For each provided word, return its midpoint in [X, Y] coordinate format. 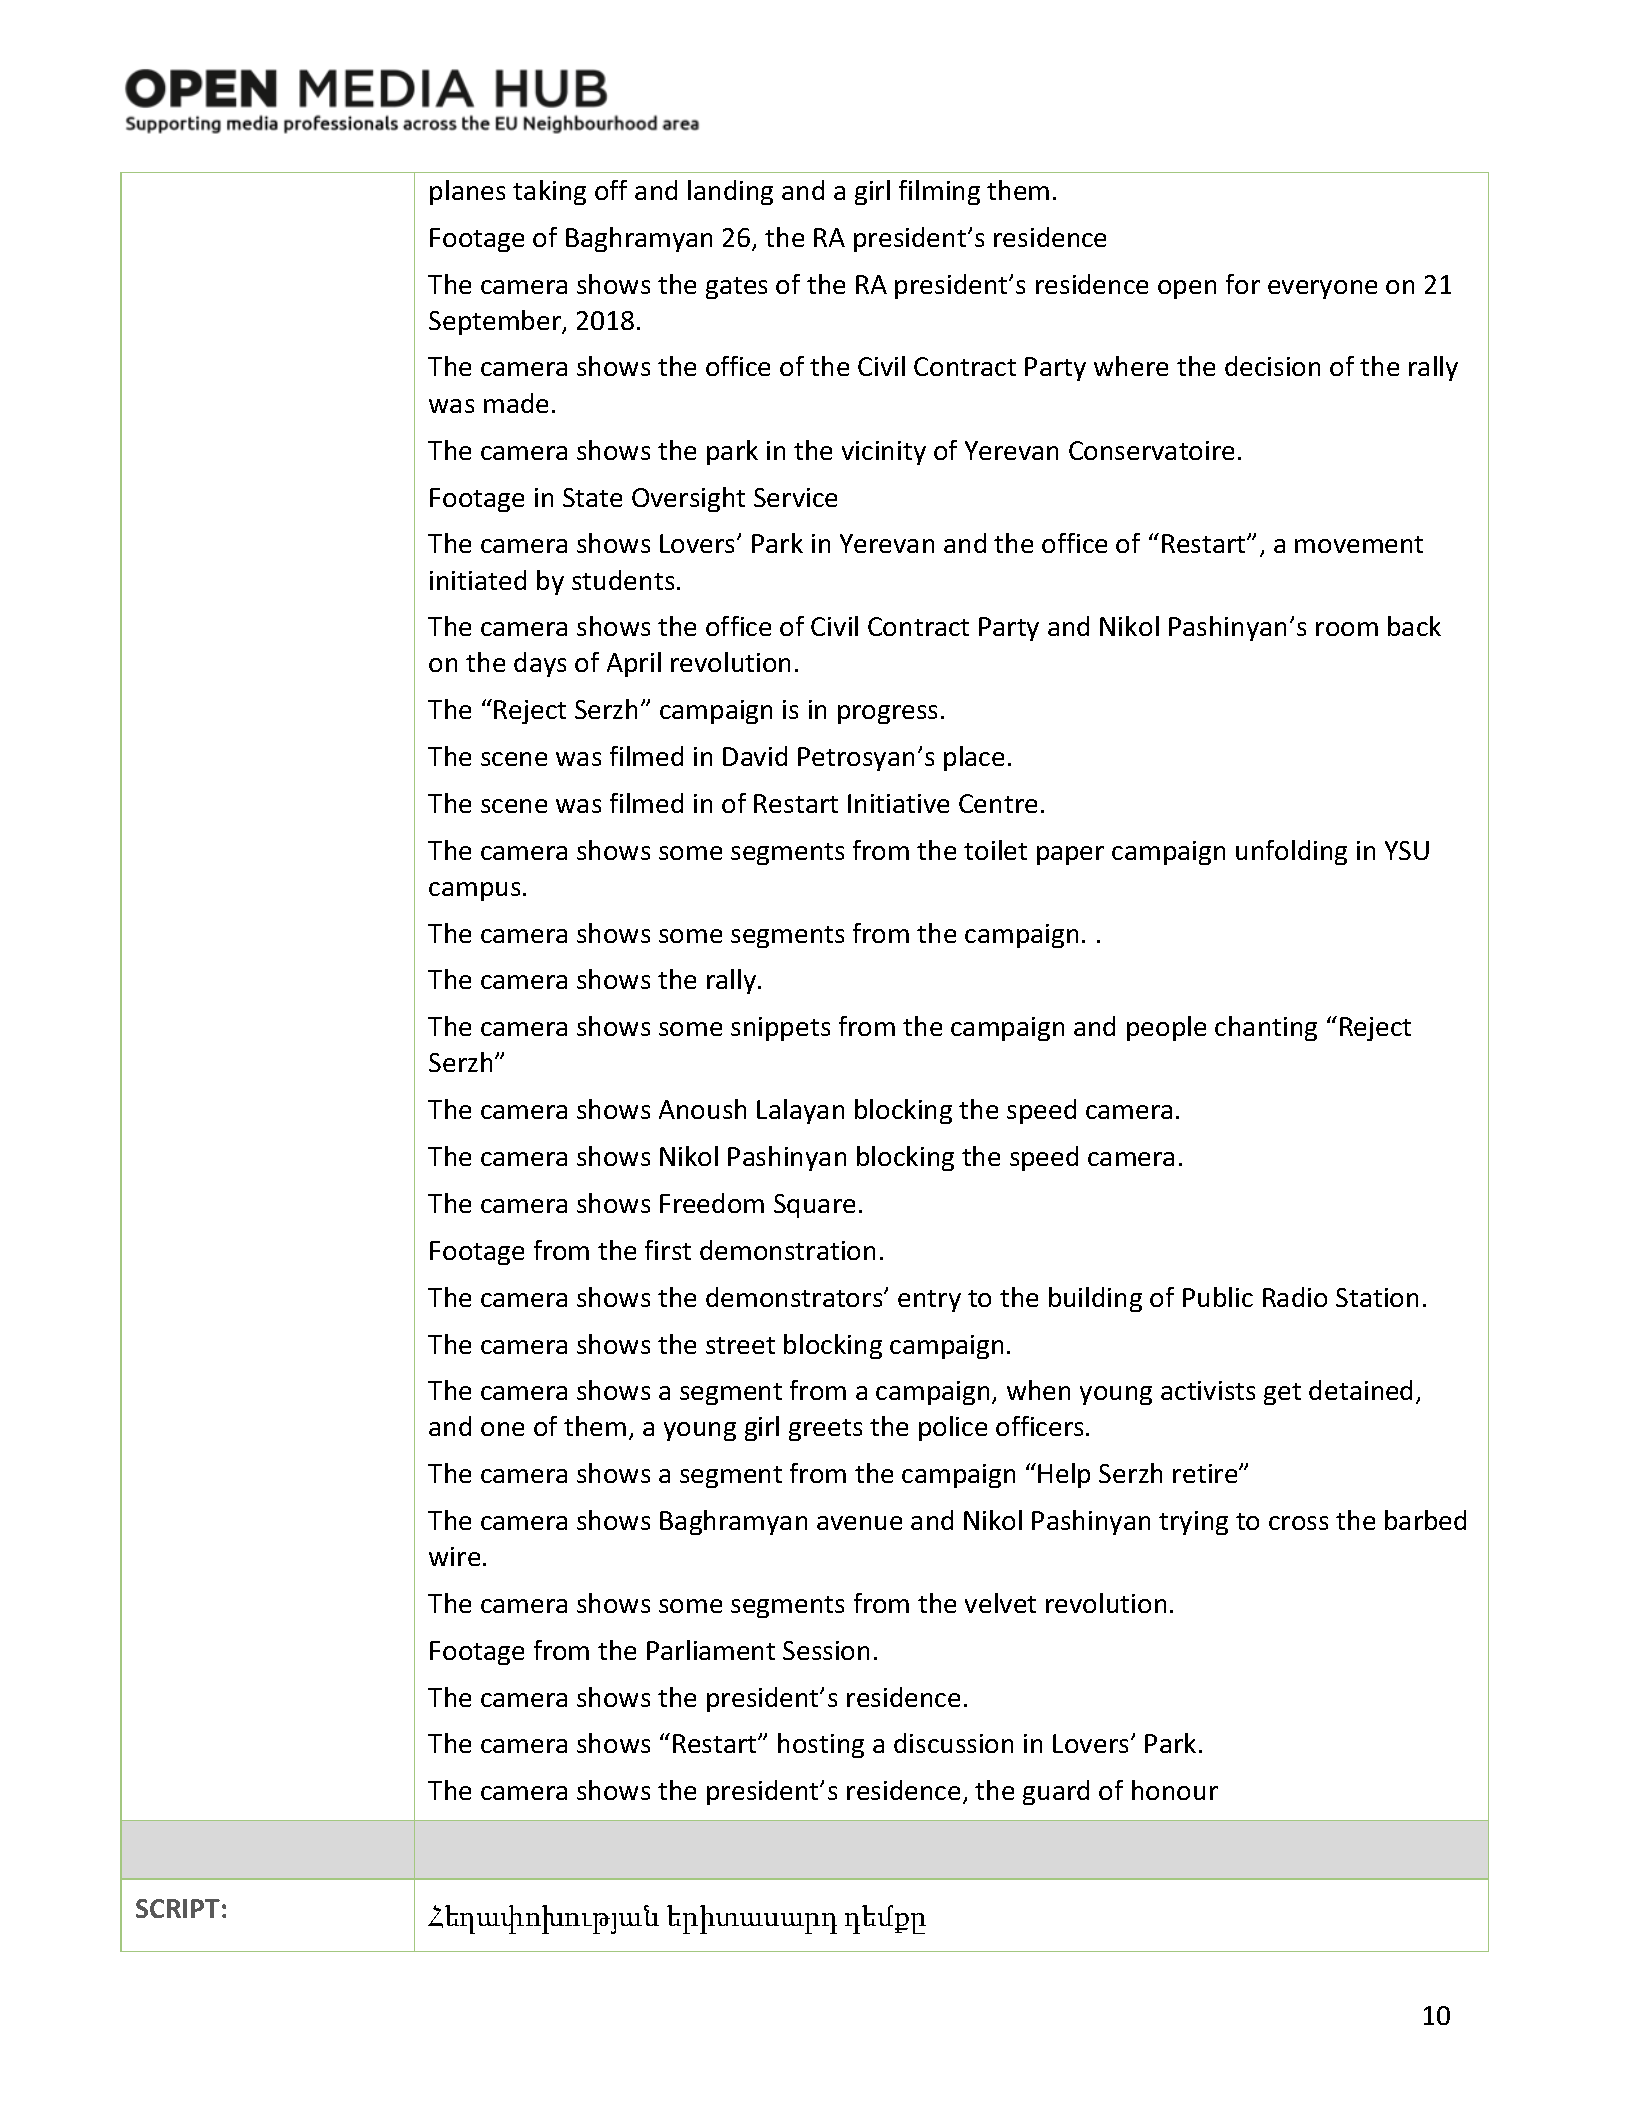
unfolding [1291, 852]
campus [474, 891]
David [755, 756]
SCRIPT [178, 1908]
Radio [1295, 1297]
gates [736, 288]
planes [467, 192]
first [668, 1250]
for [1243, 284]
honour [1175, 1790]
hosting [821, 1745]
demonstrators [795, 1297]
